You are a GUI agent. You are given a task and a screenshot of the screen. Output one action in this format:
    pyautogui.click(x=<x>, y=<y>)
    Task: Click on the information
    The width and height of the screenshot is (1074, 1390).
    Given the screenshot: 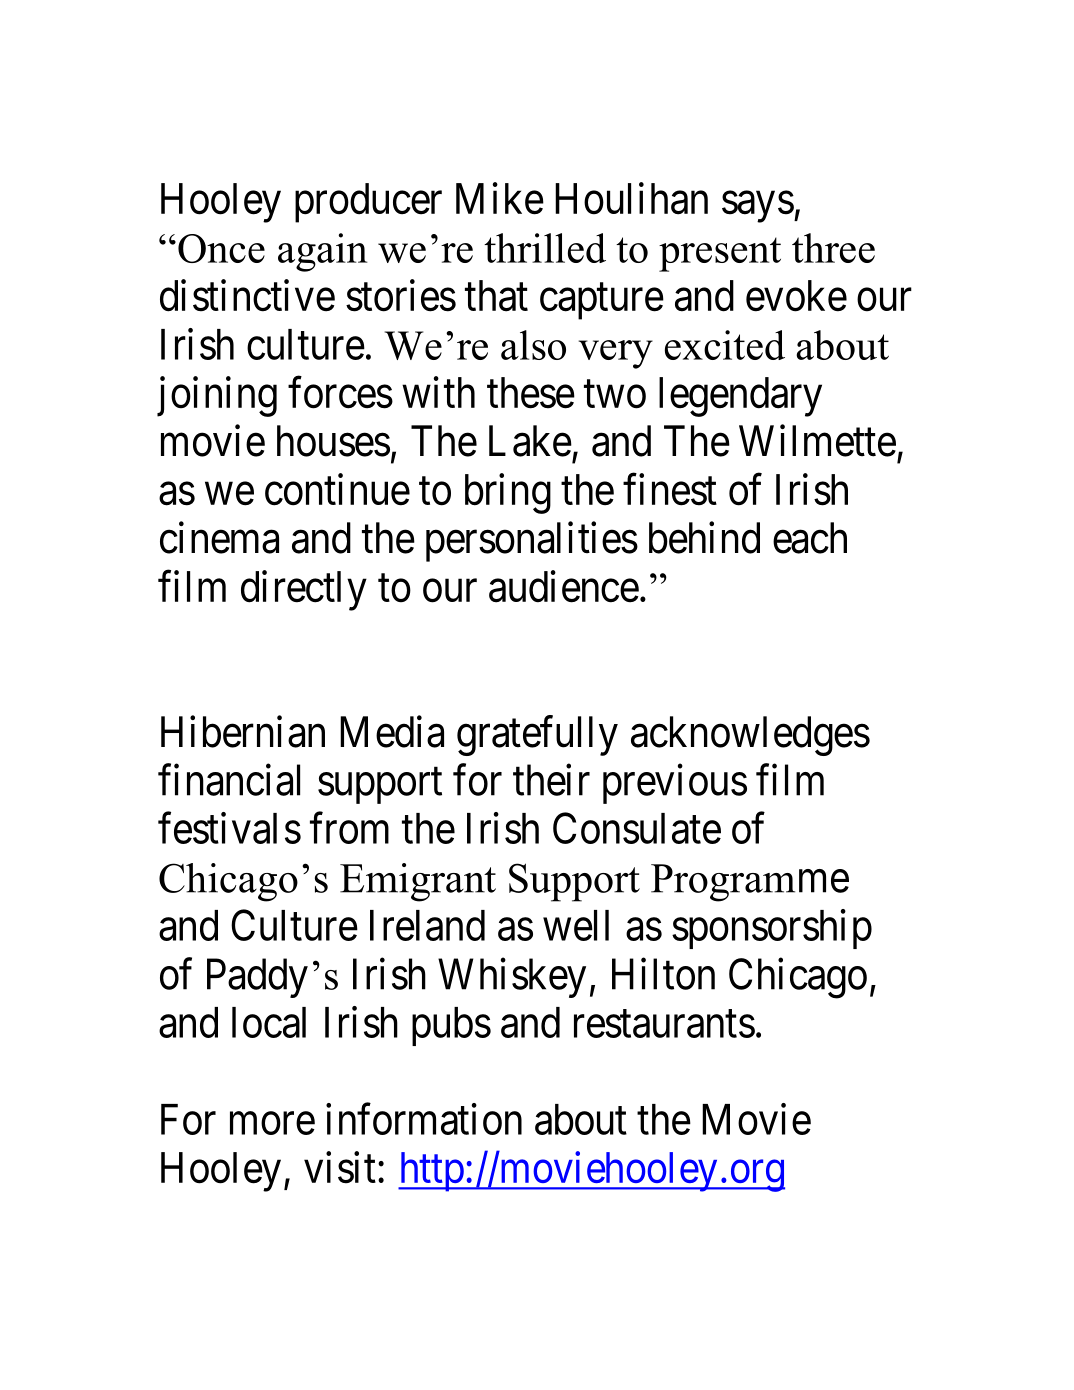 What is the action you would take?
    pyautogui.click(x=424, y=1119)
